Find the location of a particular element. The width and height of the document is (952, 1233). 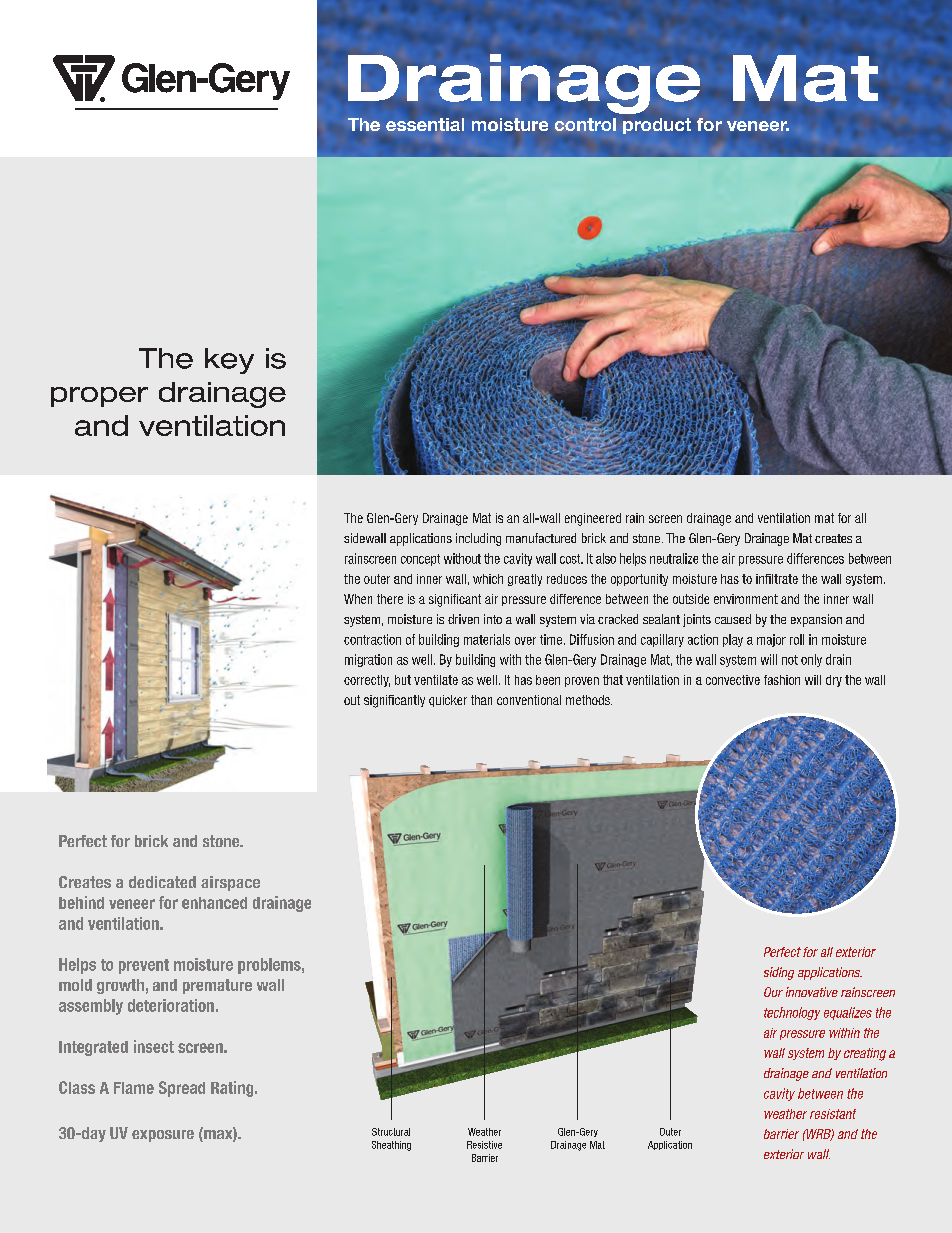

essential is located at coordinates (425, 124).
